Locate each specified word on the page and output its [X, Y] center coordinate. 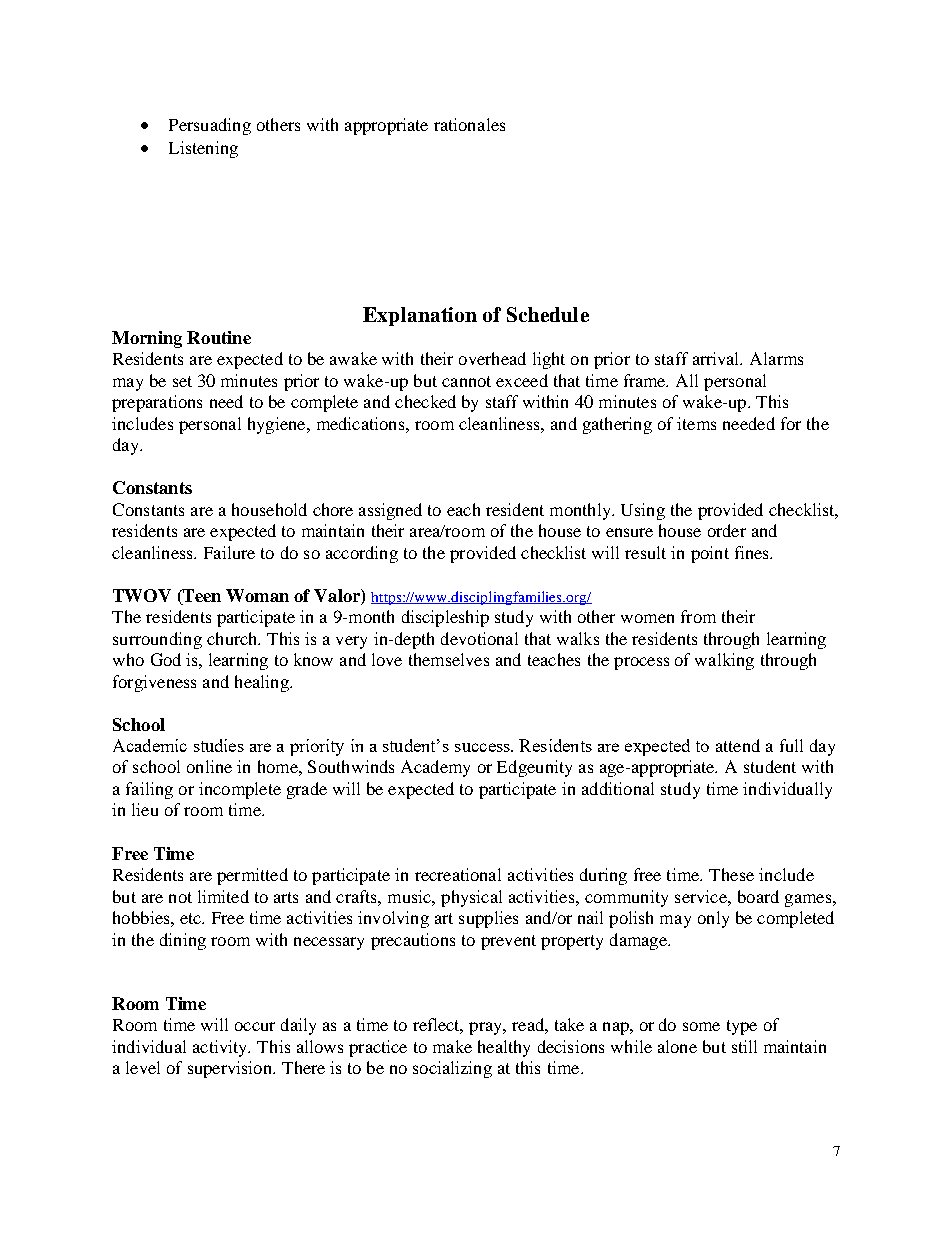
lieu [145, 809]
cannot [466, 381]
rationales [469, 124]
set [182, 381]
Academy [435, 768]
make [452, 1046]
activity [221, 1048]
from [698, 616]
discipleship [445, 618]
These [731, 874]
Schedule [548, 314]
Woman [257, 595]
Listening [203, 149]
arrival [717, 358]
